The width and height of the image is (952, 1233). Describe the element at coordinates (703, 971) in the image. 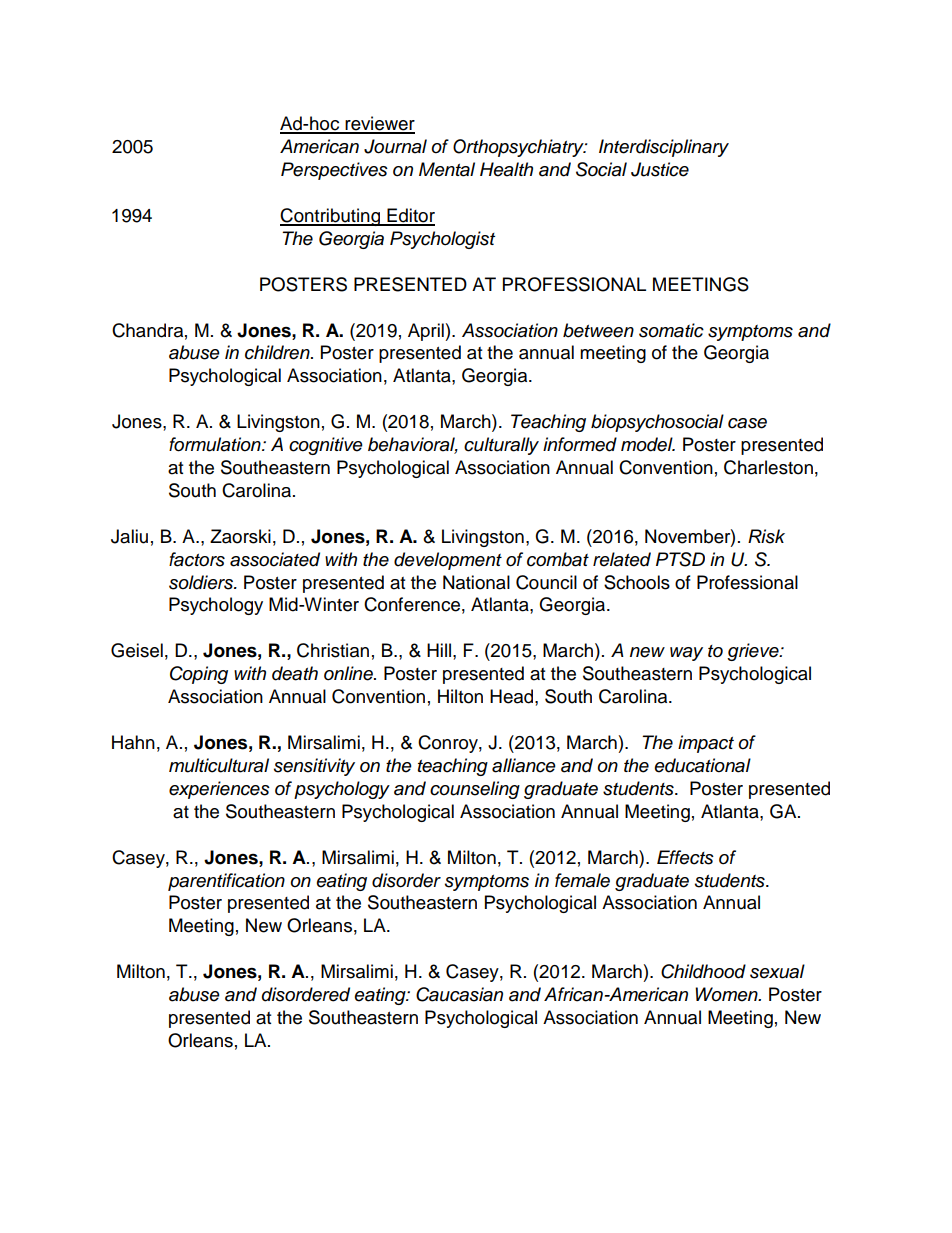

I see `Childhood` at that location.
